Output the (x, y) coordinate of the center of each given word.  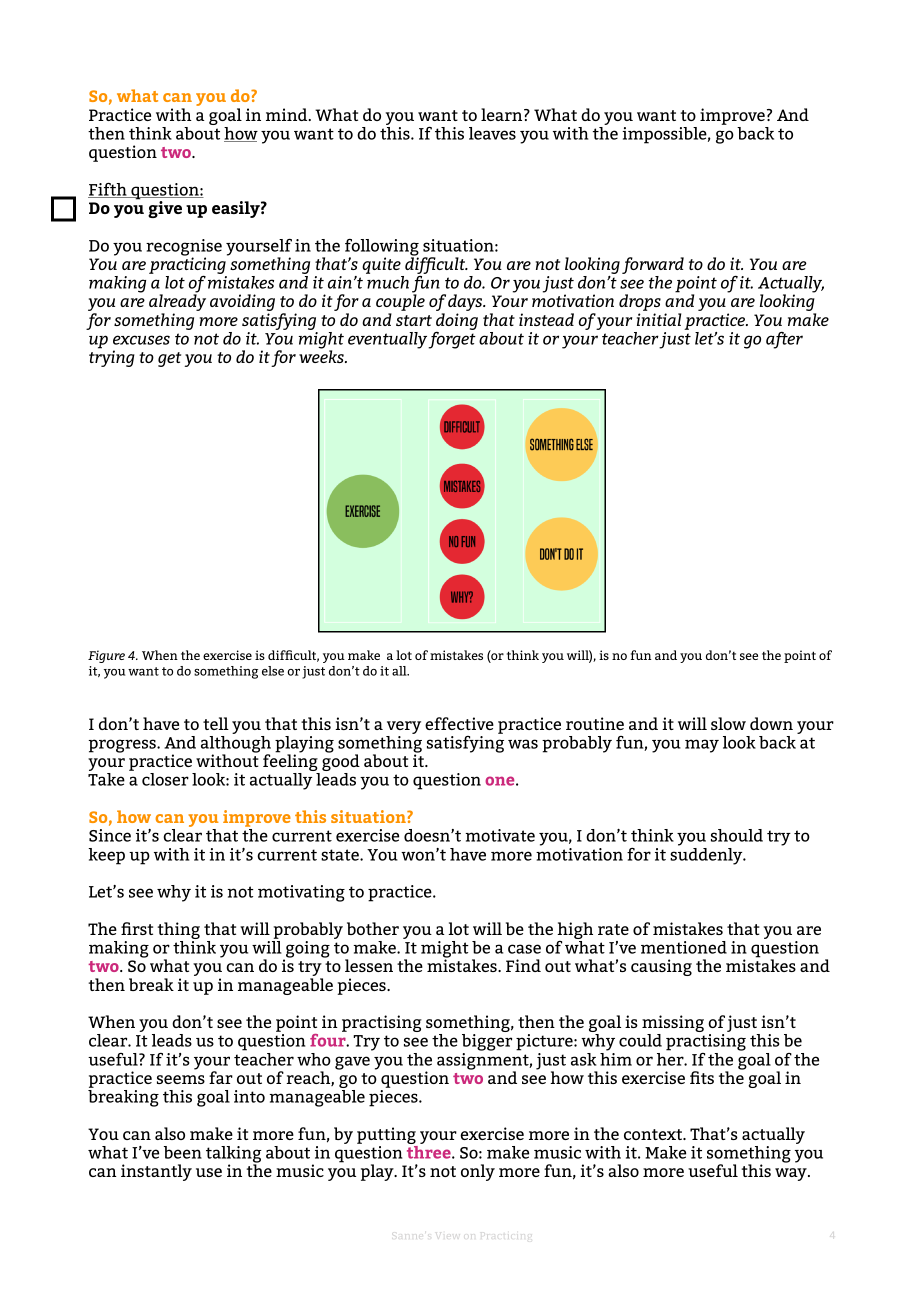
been (183, 1152)
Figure (106, 656)
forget (452, 340)
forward (653, 267)
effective (459, 723)
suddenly (707, 856)
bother (373, 928)
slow (728, 723)
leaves (492, 133)
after (784, 340)
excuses (141, 340)
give (165, 209)
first (137, 928)
